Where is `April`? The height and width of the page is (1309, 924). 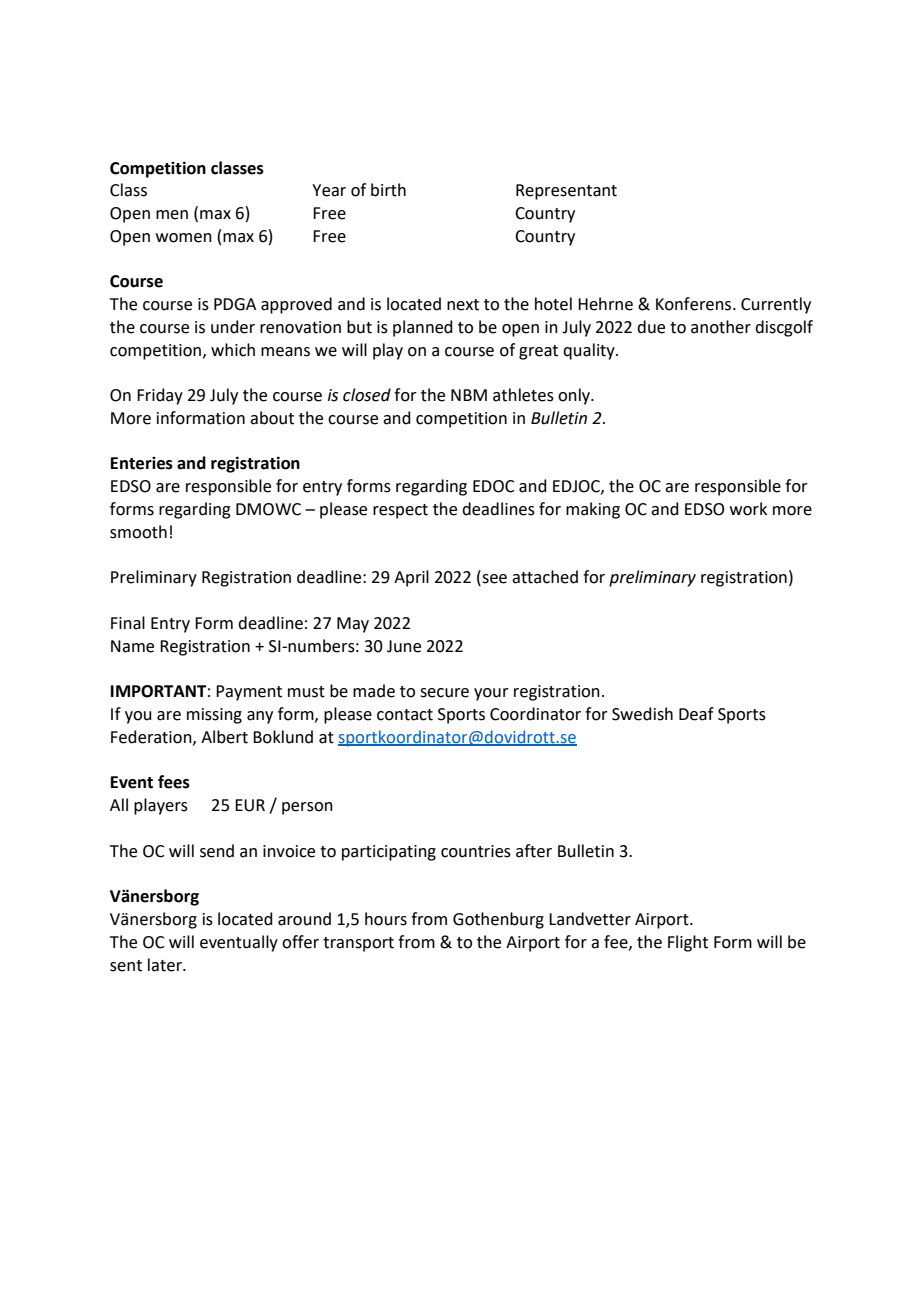
April is located at coordinates (411, 578).
